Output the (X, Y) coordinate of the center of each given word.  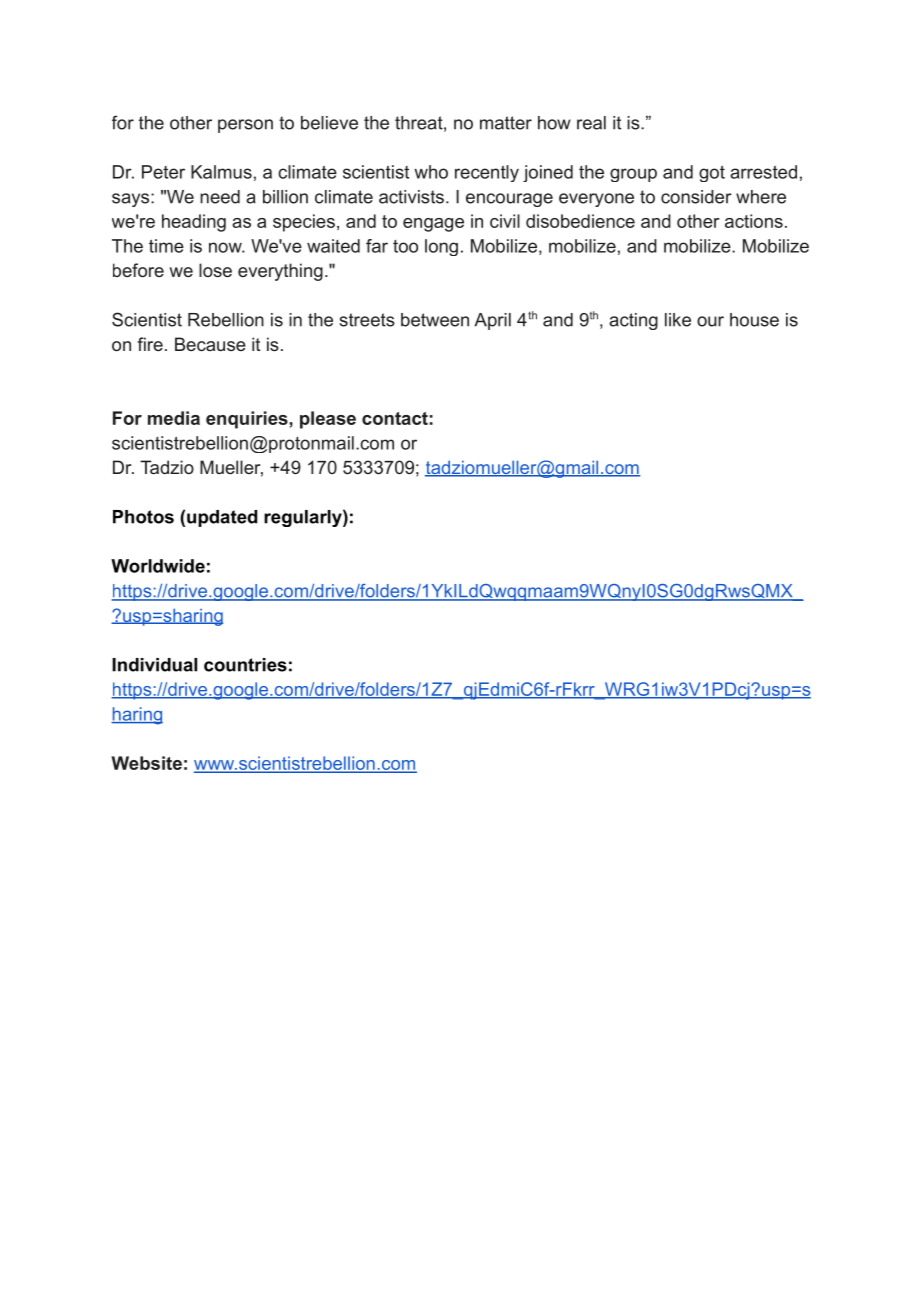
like (678, 320)
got (712, 173)
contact (395, 418)
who (431, 172)
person (245, 126)
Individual (154, 665)
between (435, 320)
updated (222, 518)
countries (245, 665)
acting (633, 321)
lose (215, 270)
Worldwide (158, 566)
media (174, 418)
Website (147, 763)
